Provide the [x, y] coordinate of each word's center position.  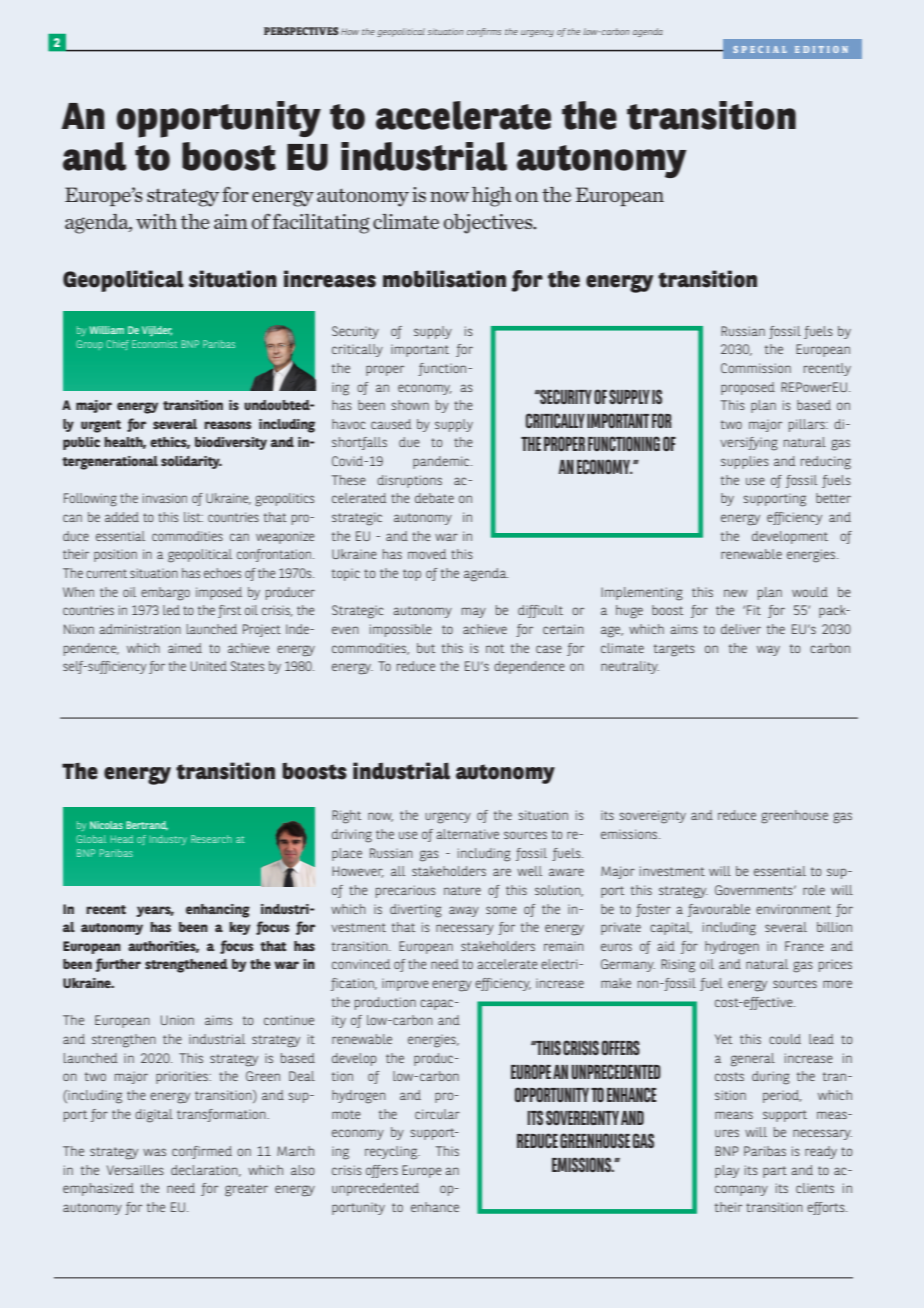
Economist [155, 344]
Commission [756, 368]
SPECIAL [760, 49]
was [154, 1152]
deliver [741, 629]
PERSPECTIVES [301, 31]
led [171, 610]
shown [410, 405]
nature [462, 890]
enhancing [218, 911]
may [474, 612]
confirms [484, 32]
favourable [719, 910]
